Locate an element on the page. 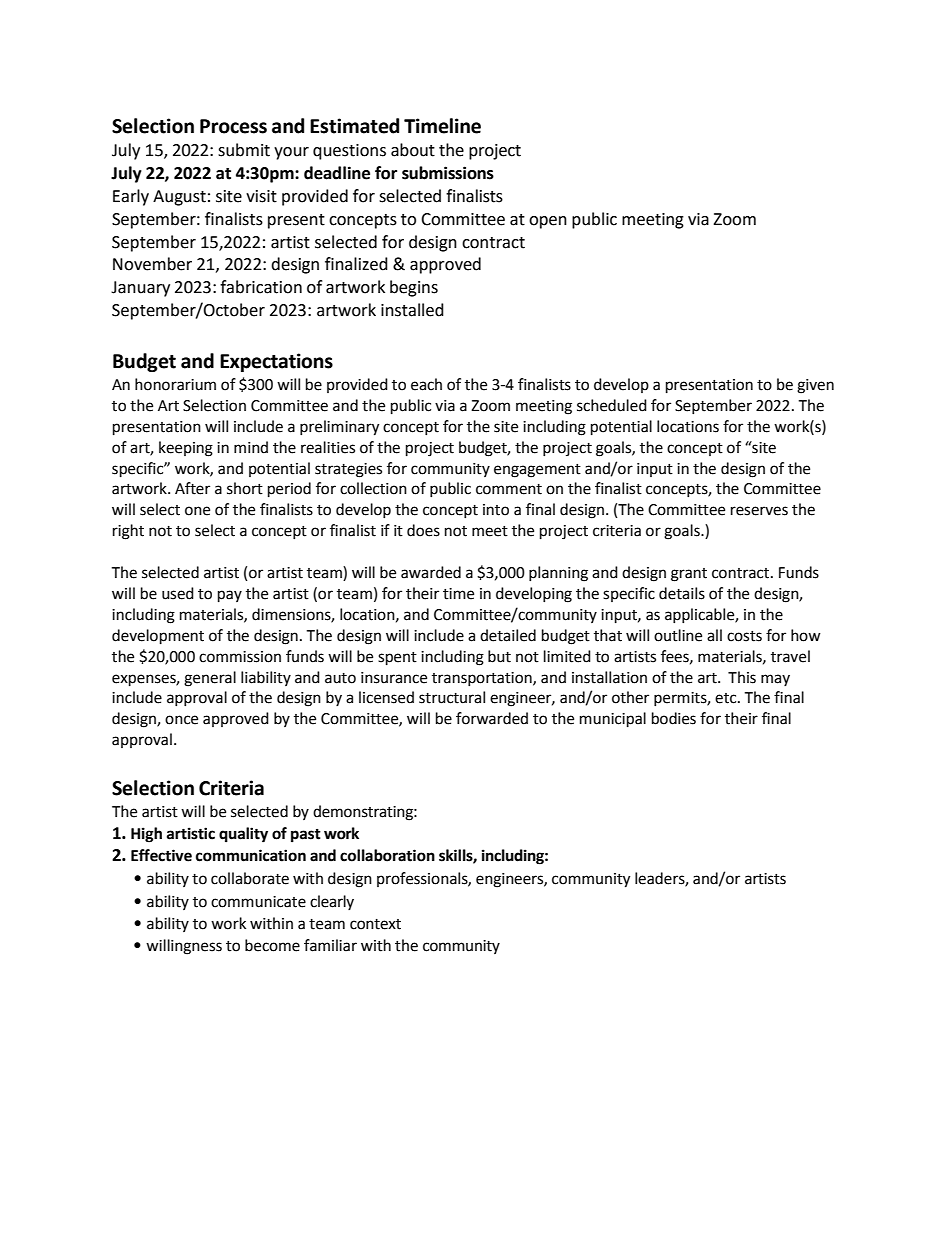 This page has height=1233, width=952. forwarded is located at coordinates (492, 718).
